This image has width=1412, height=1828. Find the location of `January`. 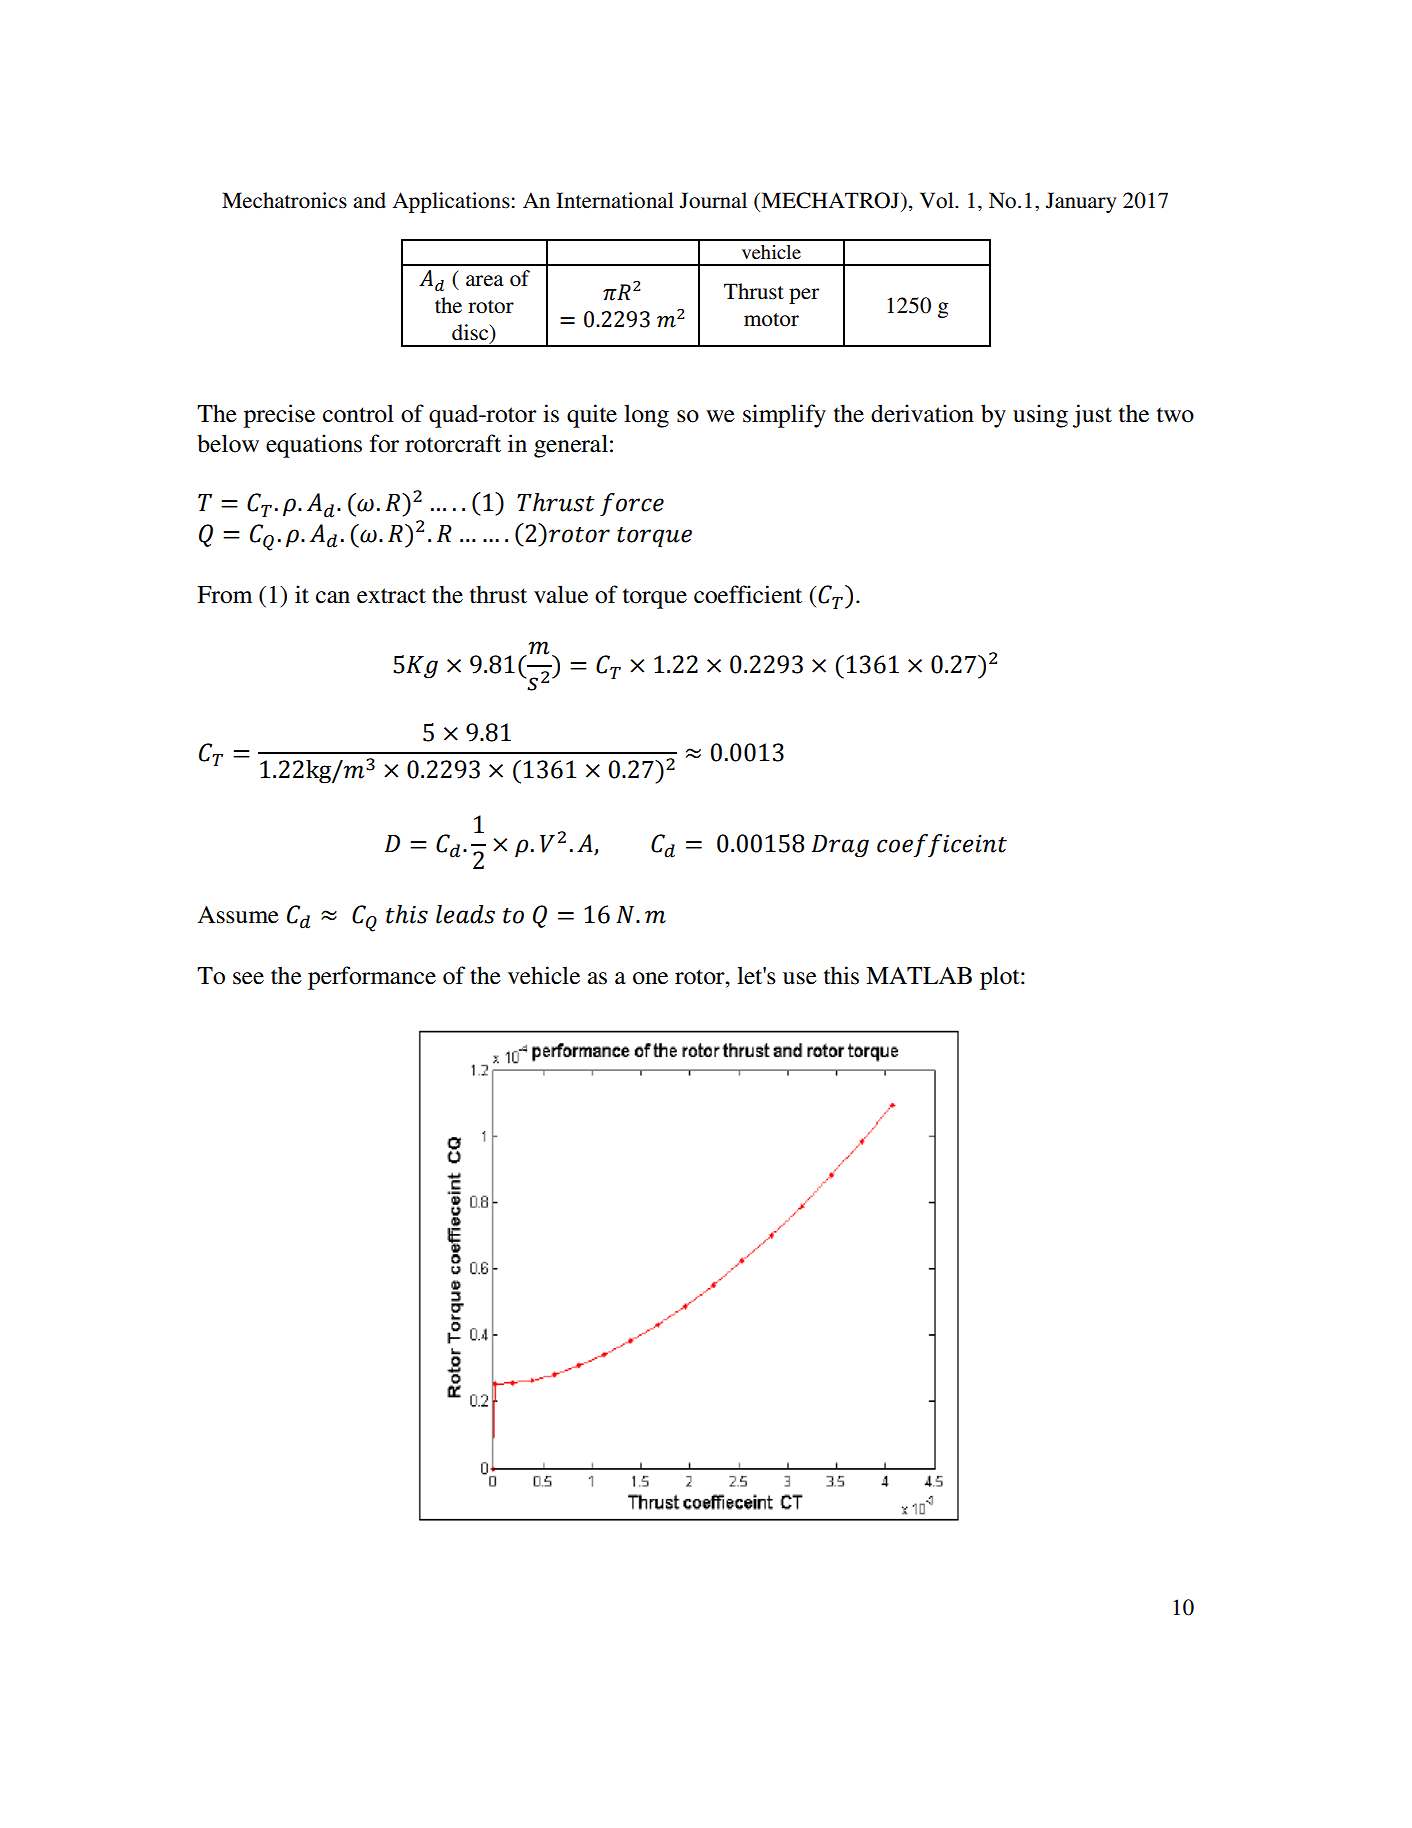

January is located at coordinates (1081, 202).
